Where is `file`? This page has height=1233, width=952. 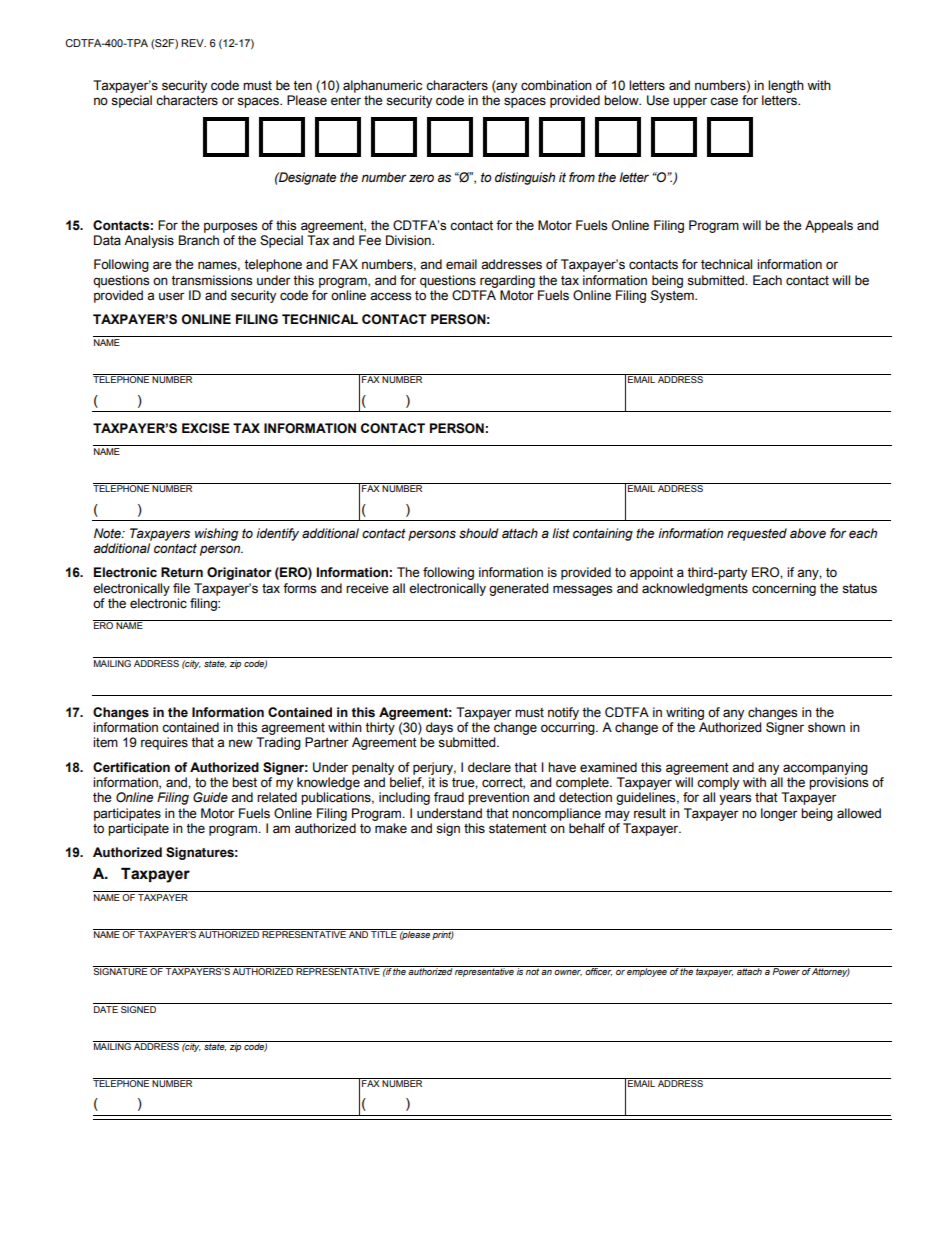 file is located at coordinates (181, 588).
